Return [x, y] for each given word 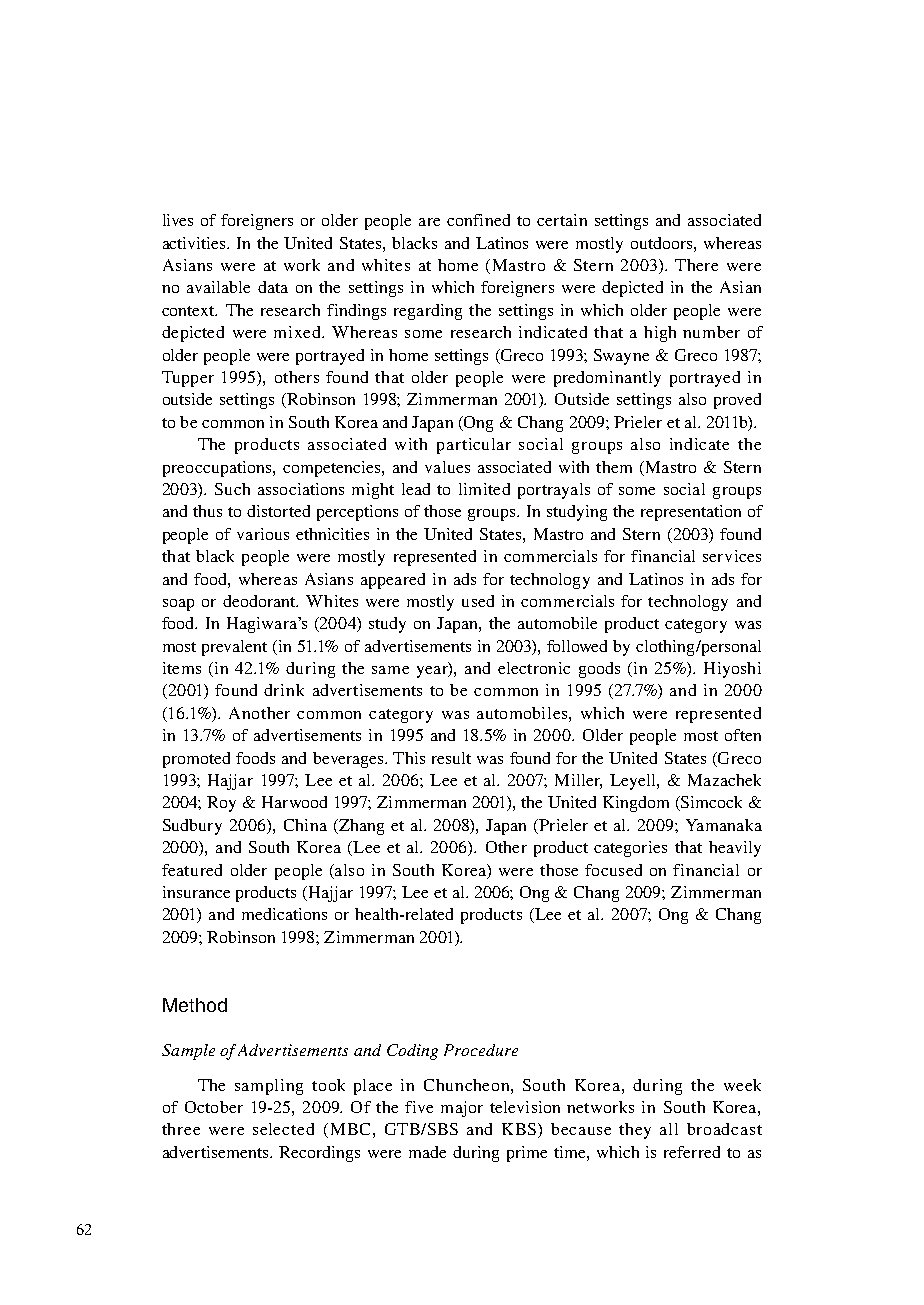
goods [599, 670]
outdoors [663, 243]
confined [478, 220]
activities [195, 243]
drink [284, 690]
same [390, 670]
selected [283, 1129]
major [462, 1109]
